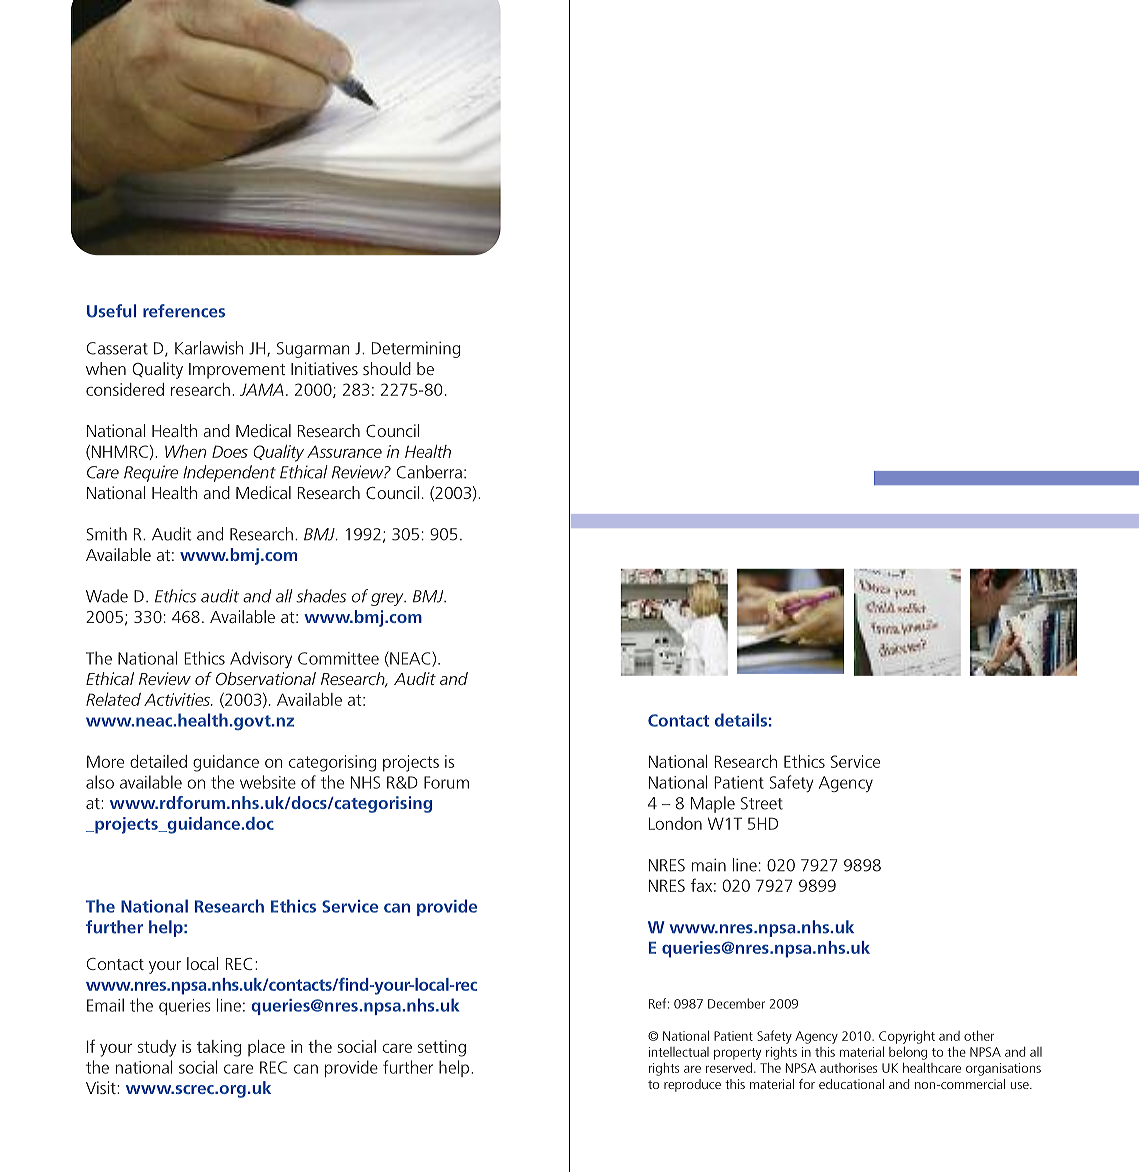 The image size is (1139, 1172). What do you see at coordinates (442, 1048) in the image?
I see `setting` at bounding box center [442, 1048].
